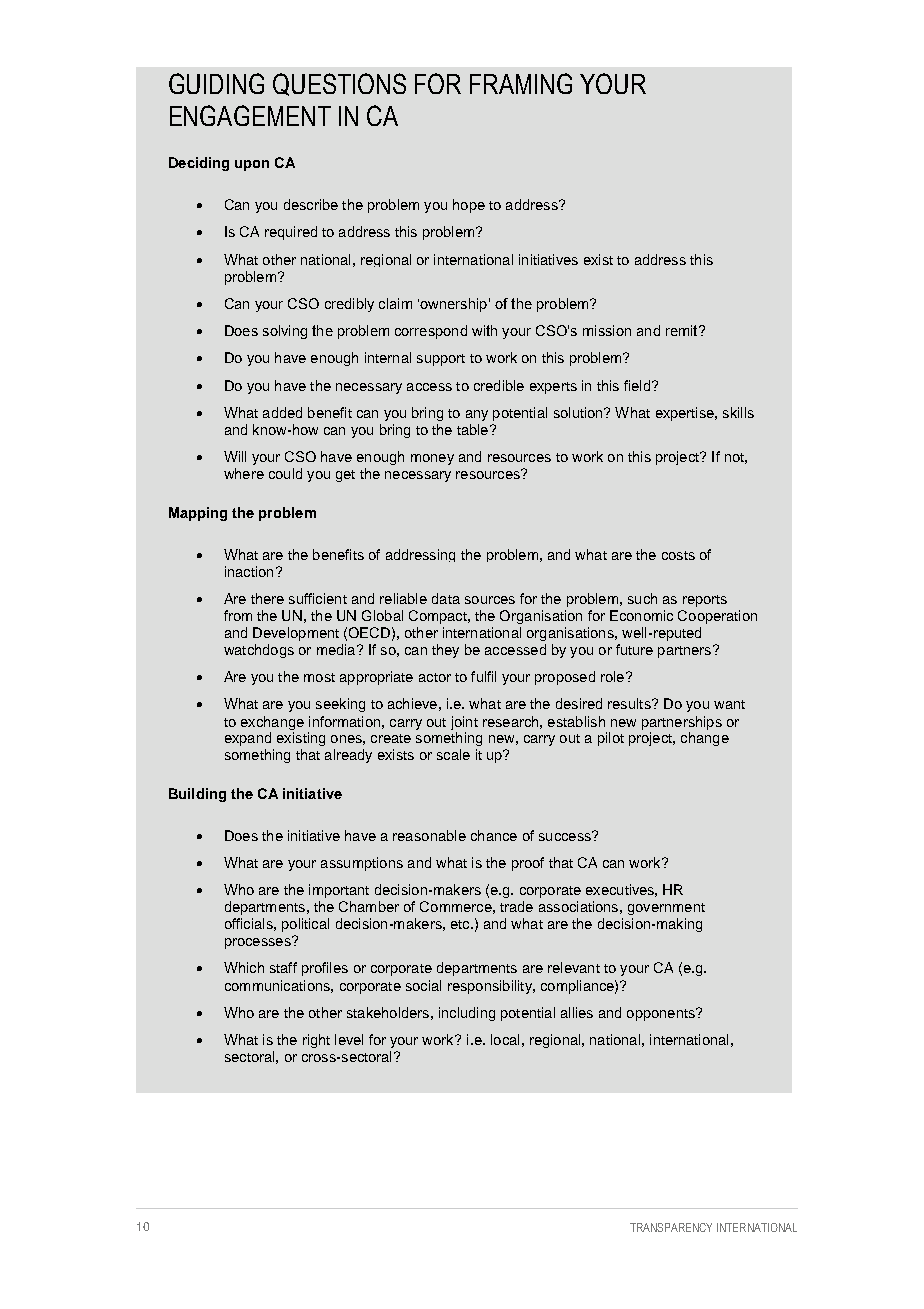 This page has width=924, height=1309. What do you see at coordinates (505, 1039) in the page?
I see `local` at bounding box center [505, 1039].
